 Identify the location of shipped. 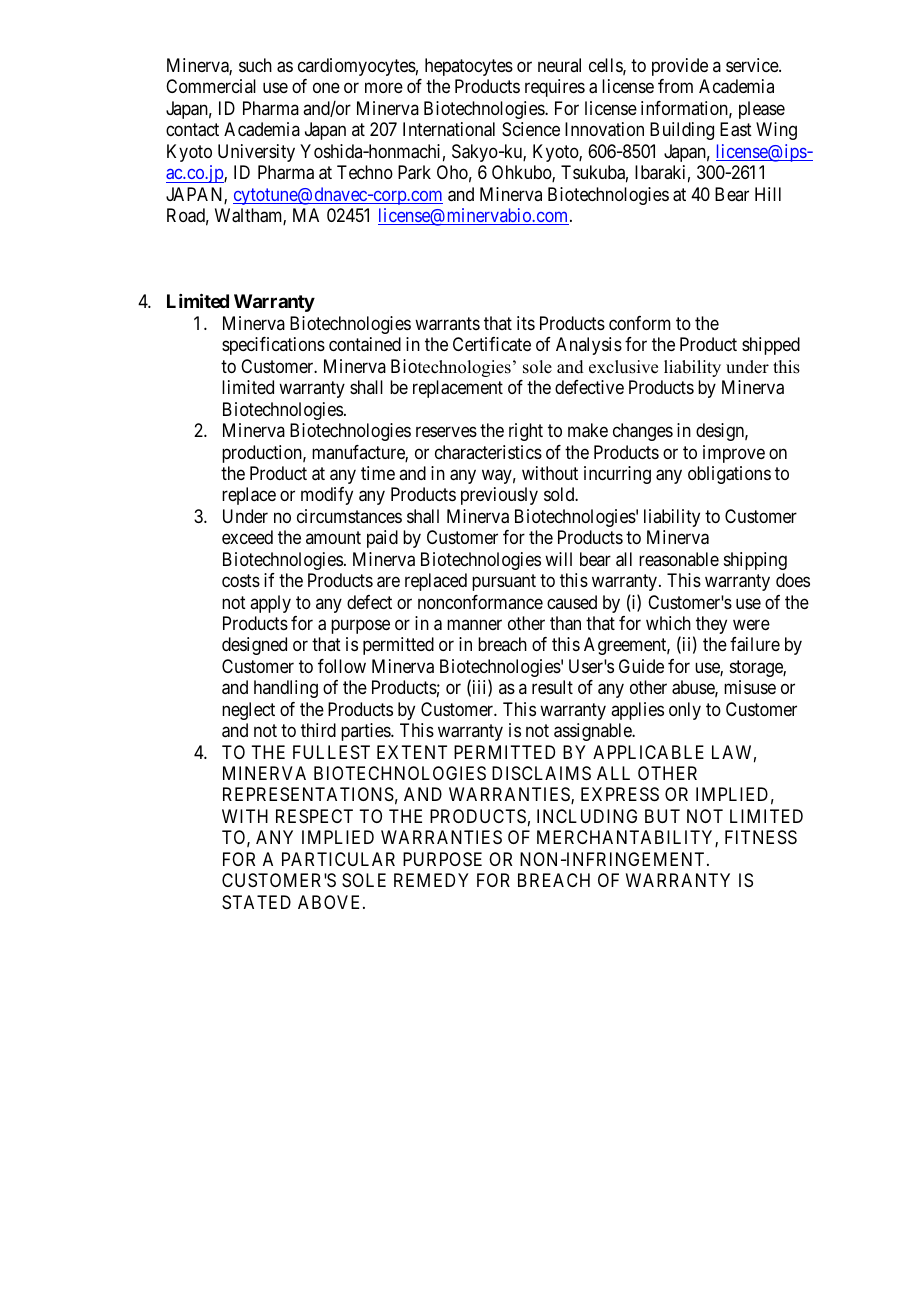
(771, 346).
